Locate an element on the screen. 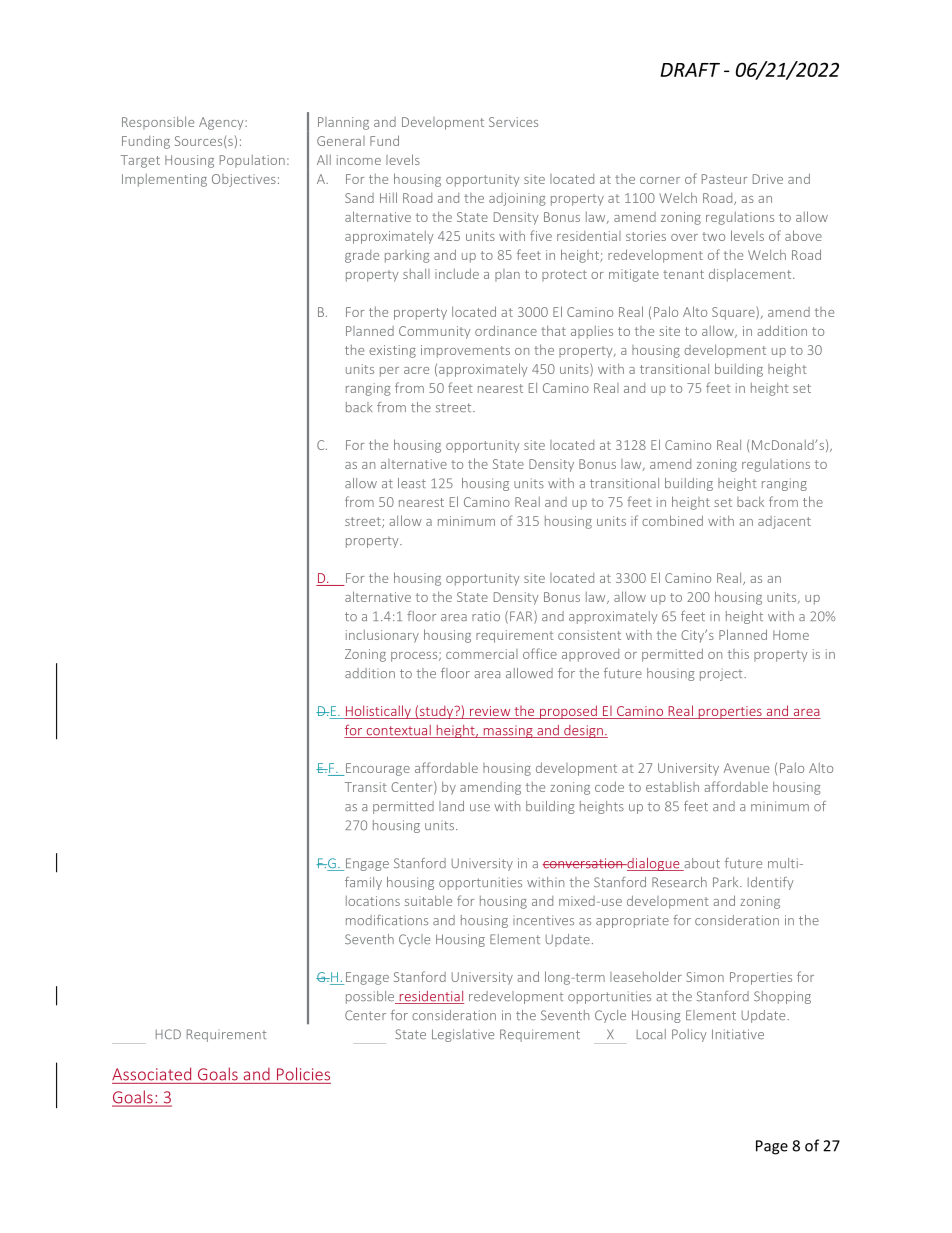 The image size is (952, 1233). FAR is located at coordinates (522, 617).
